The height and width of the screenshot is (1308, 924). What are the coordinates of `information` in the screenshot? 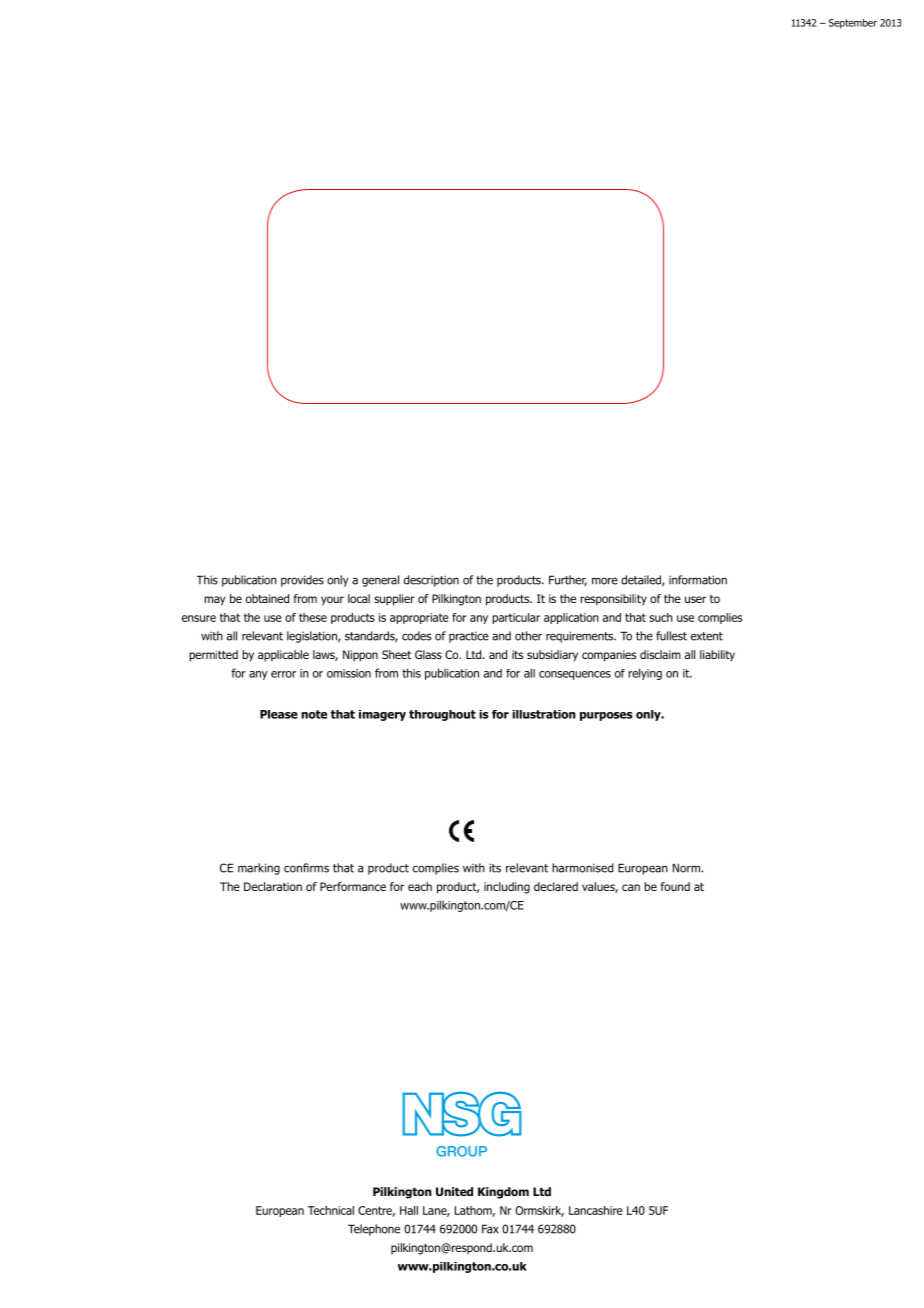 It's located at (698, 580).
